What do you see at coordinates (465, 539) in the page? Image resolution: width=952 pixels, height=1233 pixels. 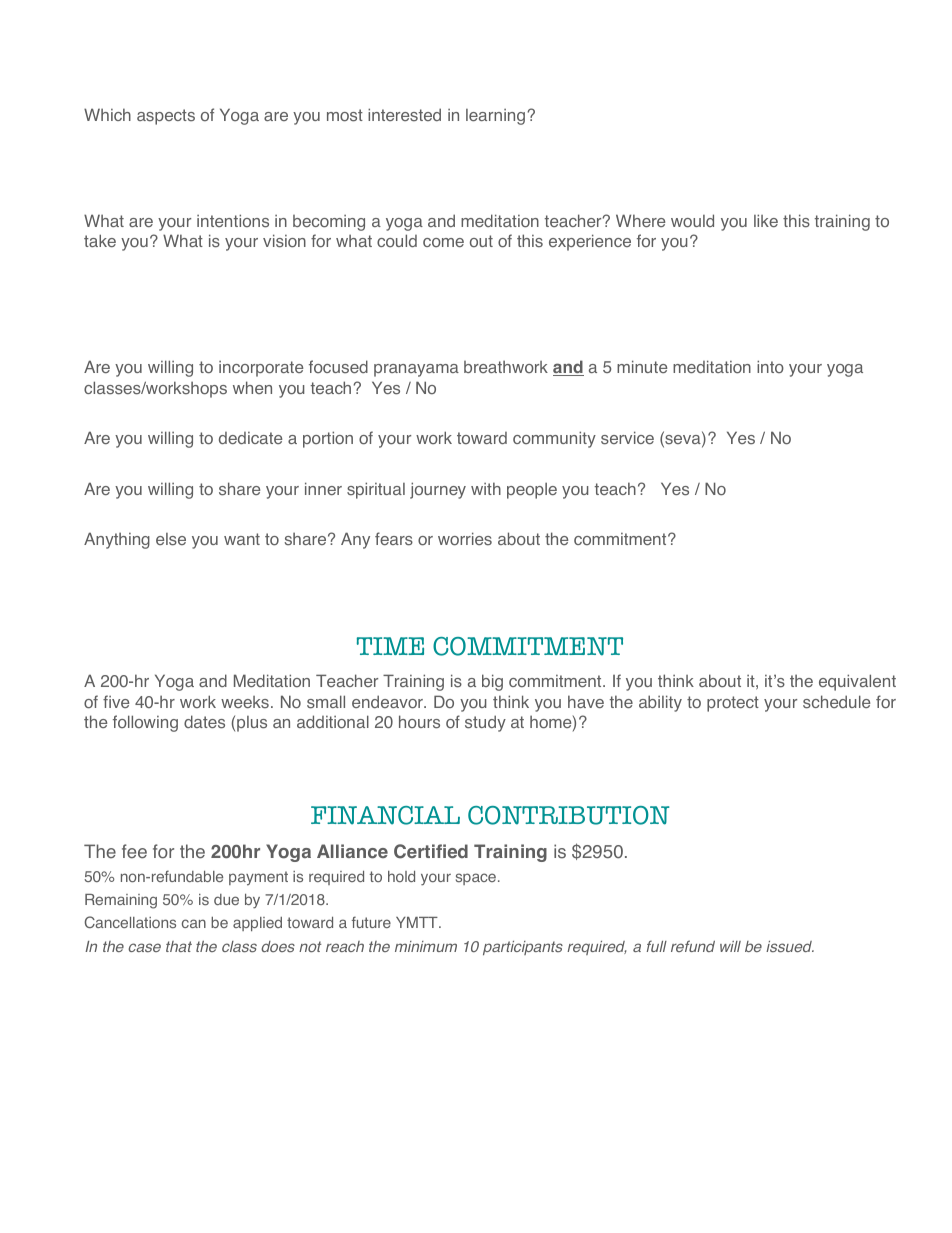 I see `worries` at bounding box center [465, 539].
